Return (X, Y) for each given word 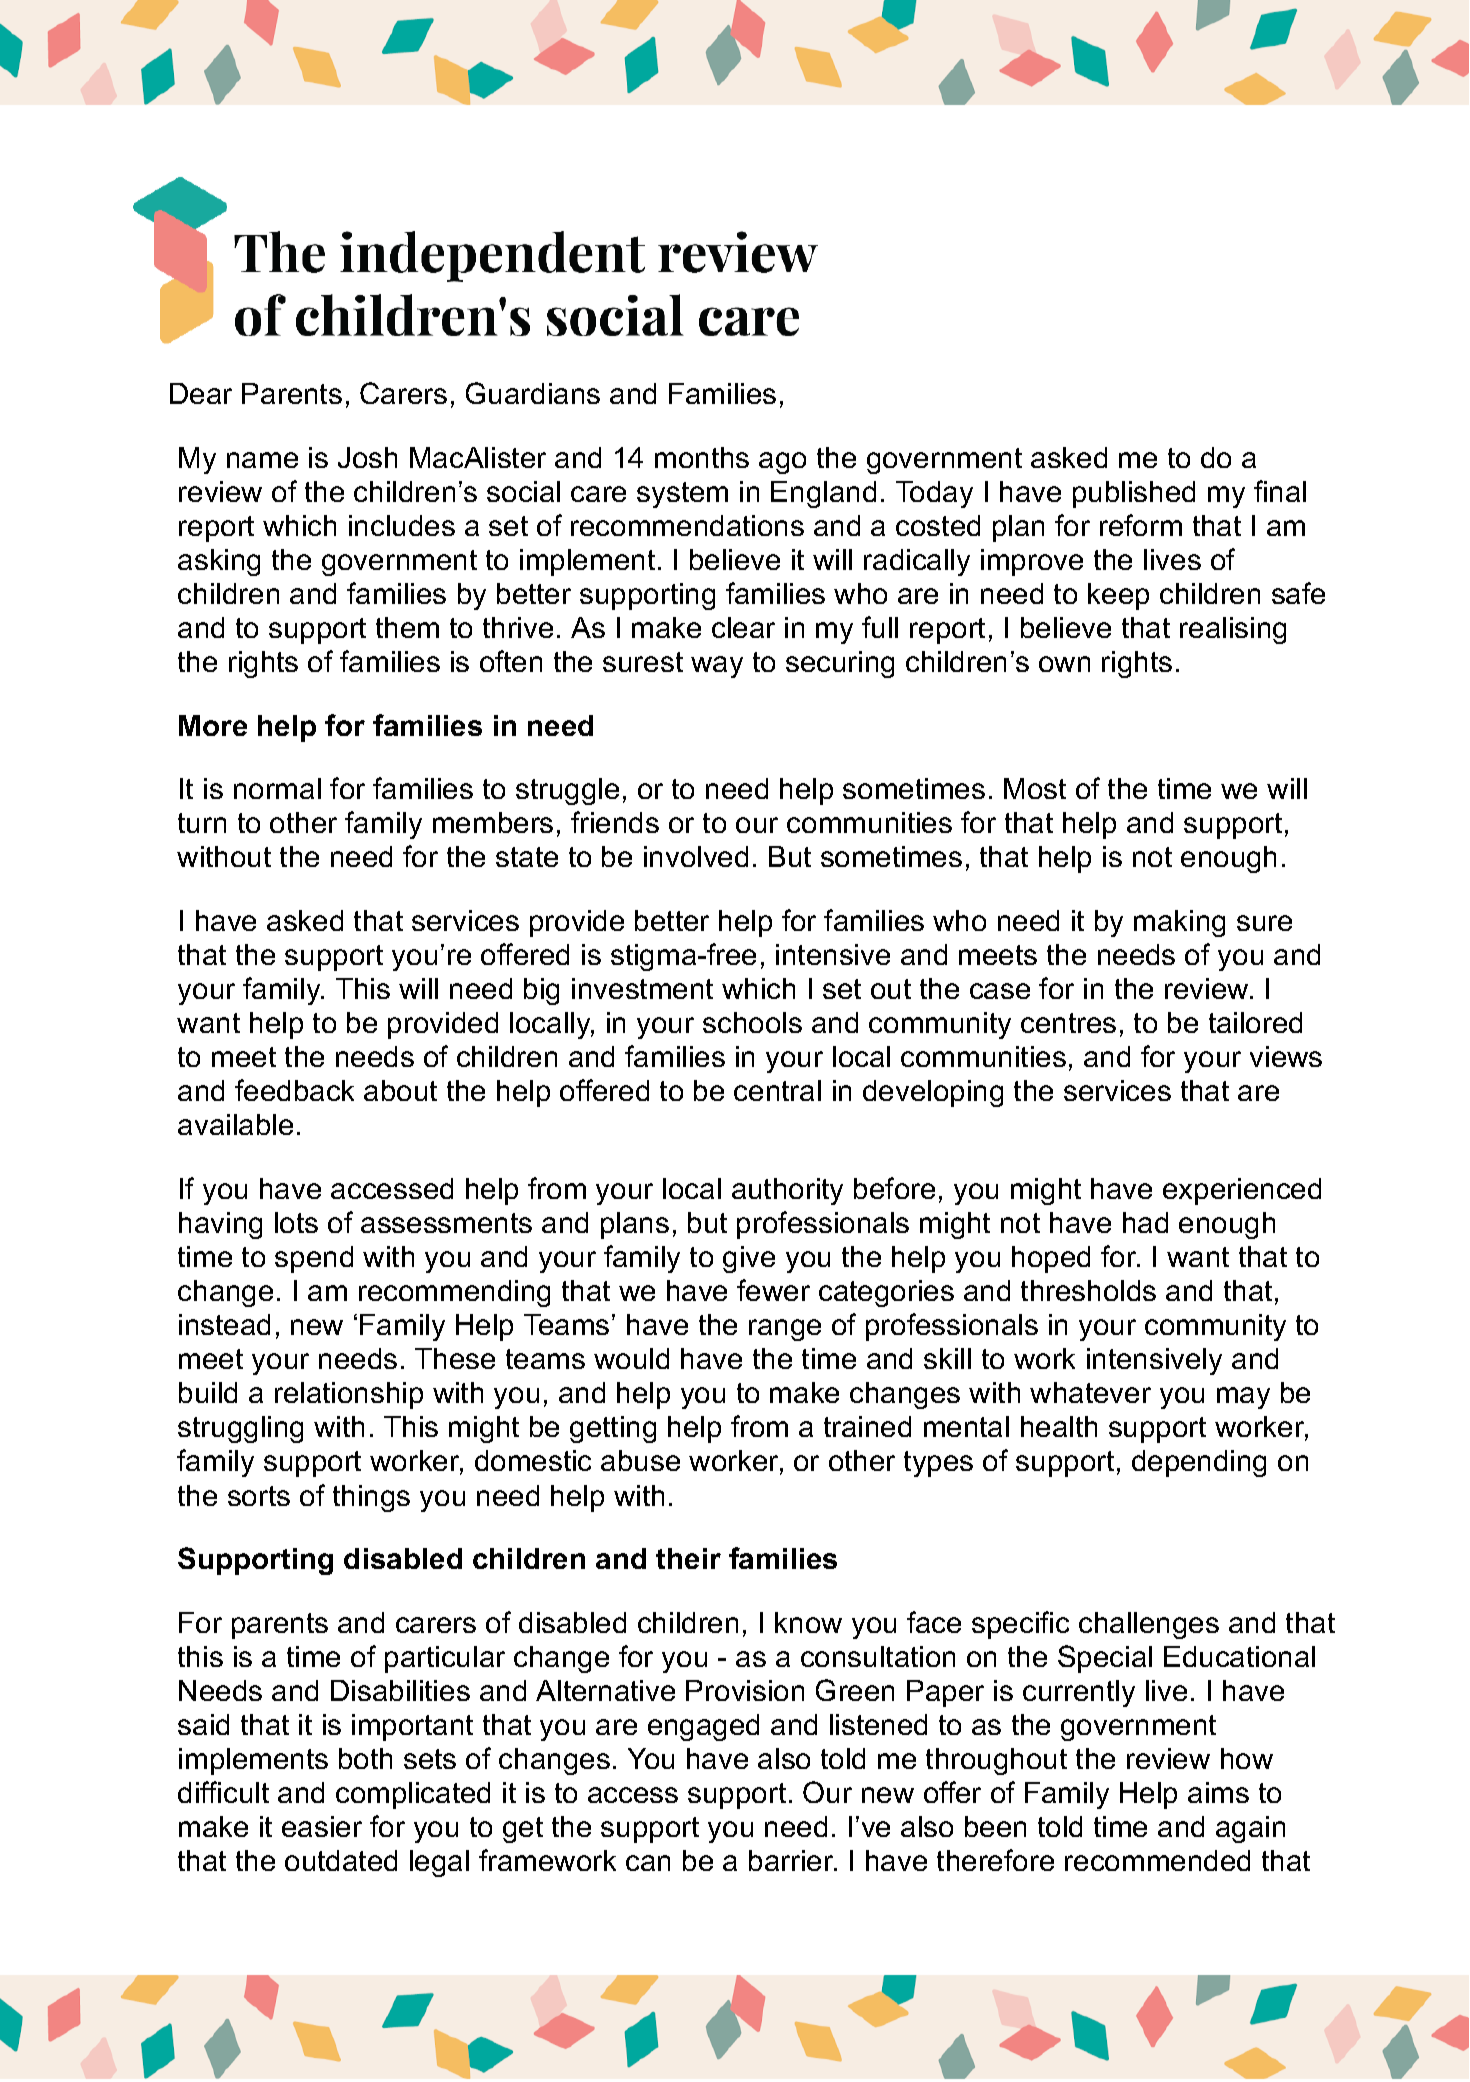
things (371, 1498)
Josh (367, 457)
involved (696, 856)
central (777, 1090)
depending (1199, 1463)
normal (277, 788)
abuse (640, 1460)
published (1134, 494)
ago (782, 463)
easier (322, 1826)
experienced (1242, 1191)
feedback (294, 1090)
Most (1035, 788)
